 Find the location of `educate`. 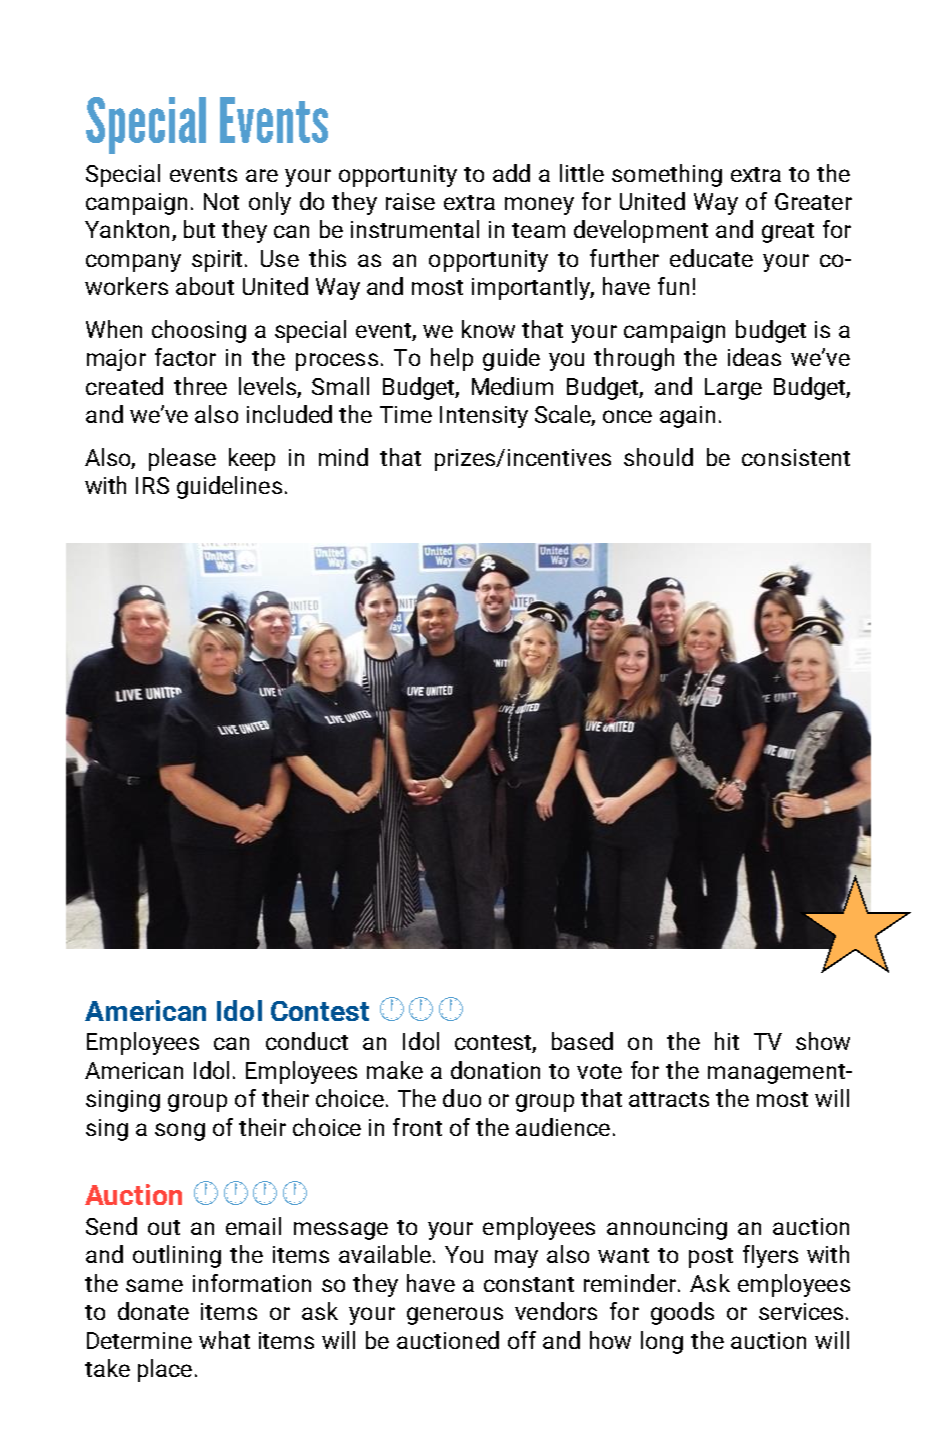

educate is located at coordinates (711, 258).
